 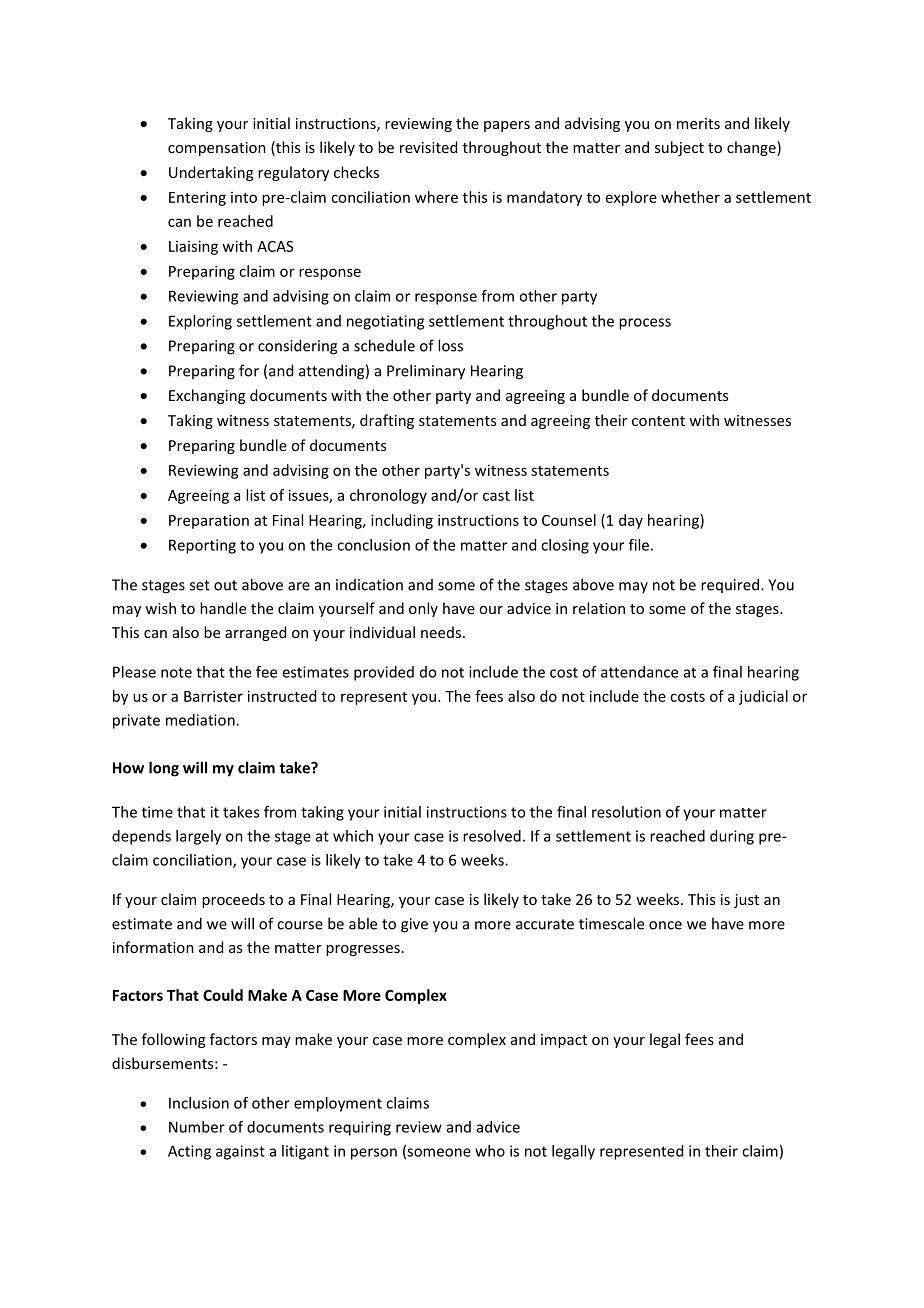 What do you see at coordinates (217, 149) in the screenshot?
I see `compensation` at bounding box center [217, 149].
